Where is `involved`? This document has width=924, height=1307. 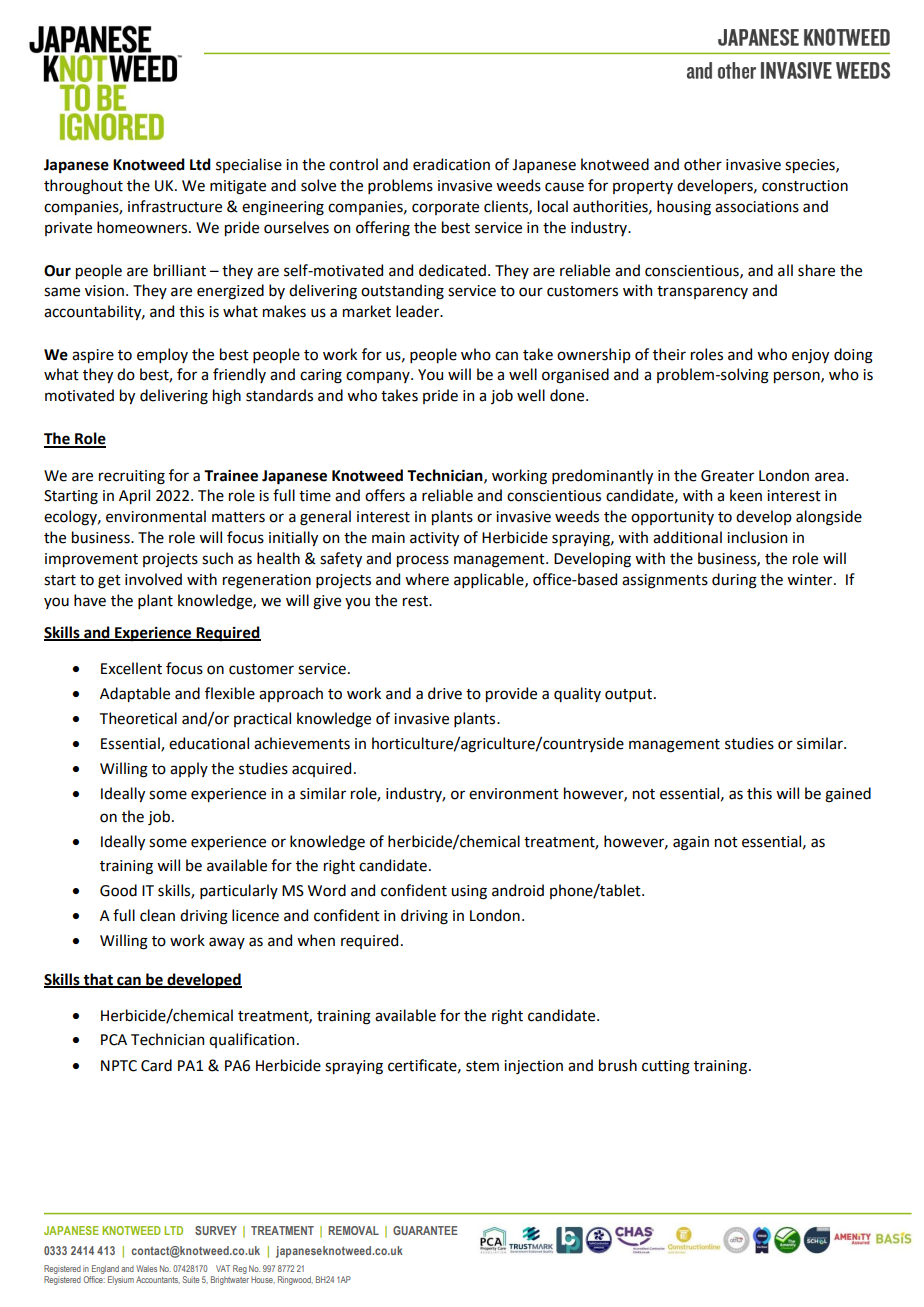 involved is located at coordinates (153, 579).
